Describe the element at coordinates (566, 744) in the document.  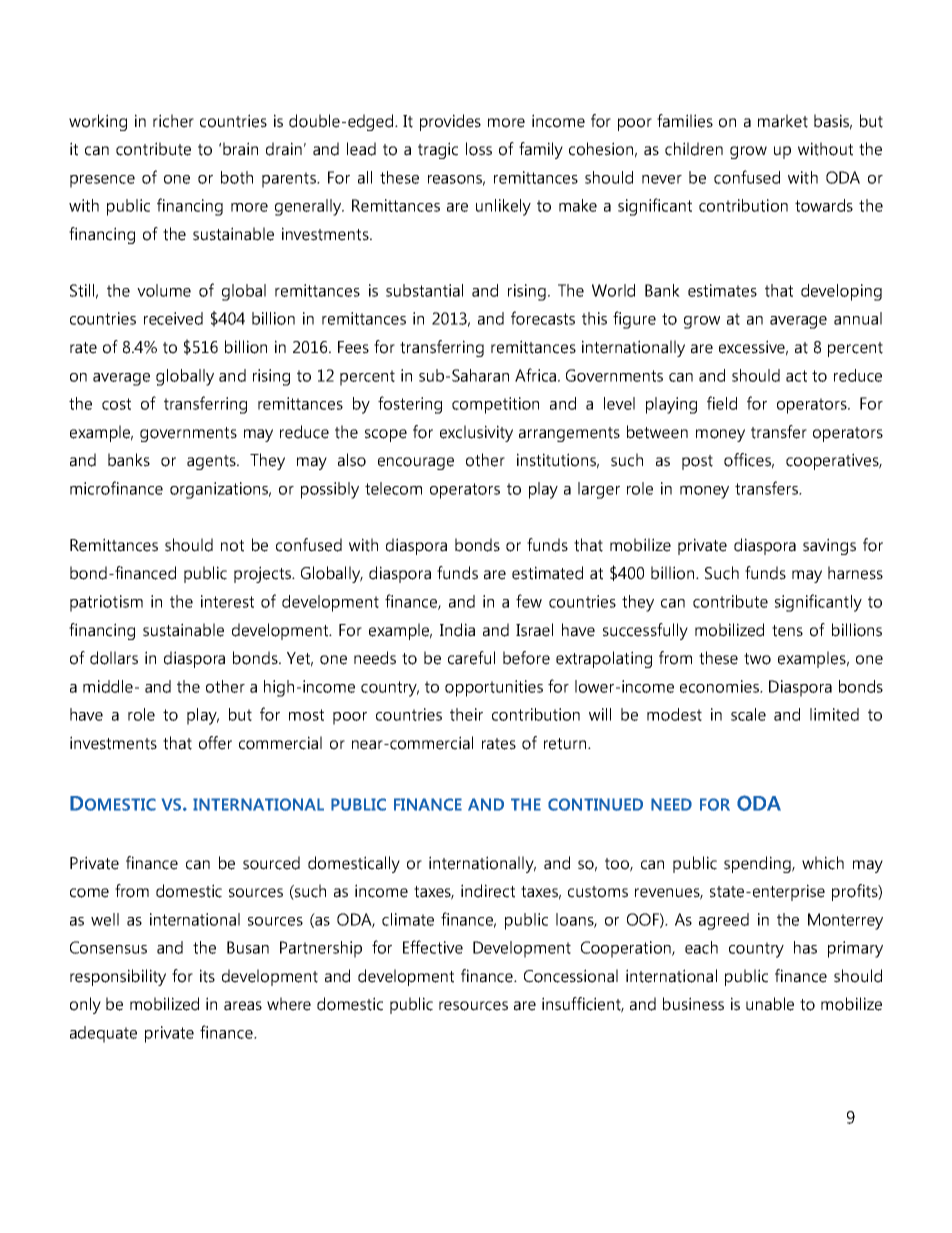
I see `return` at that location.
